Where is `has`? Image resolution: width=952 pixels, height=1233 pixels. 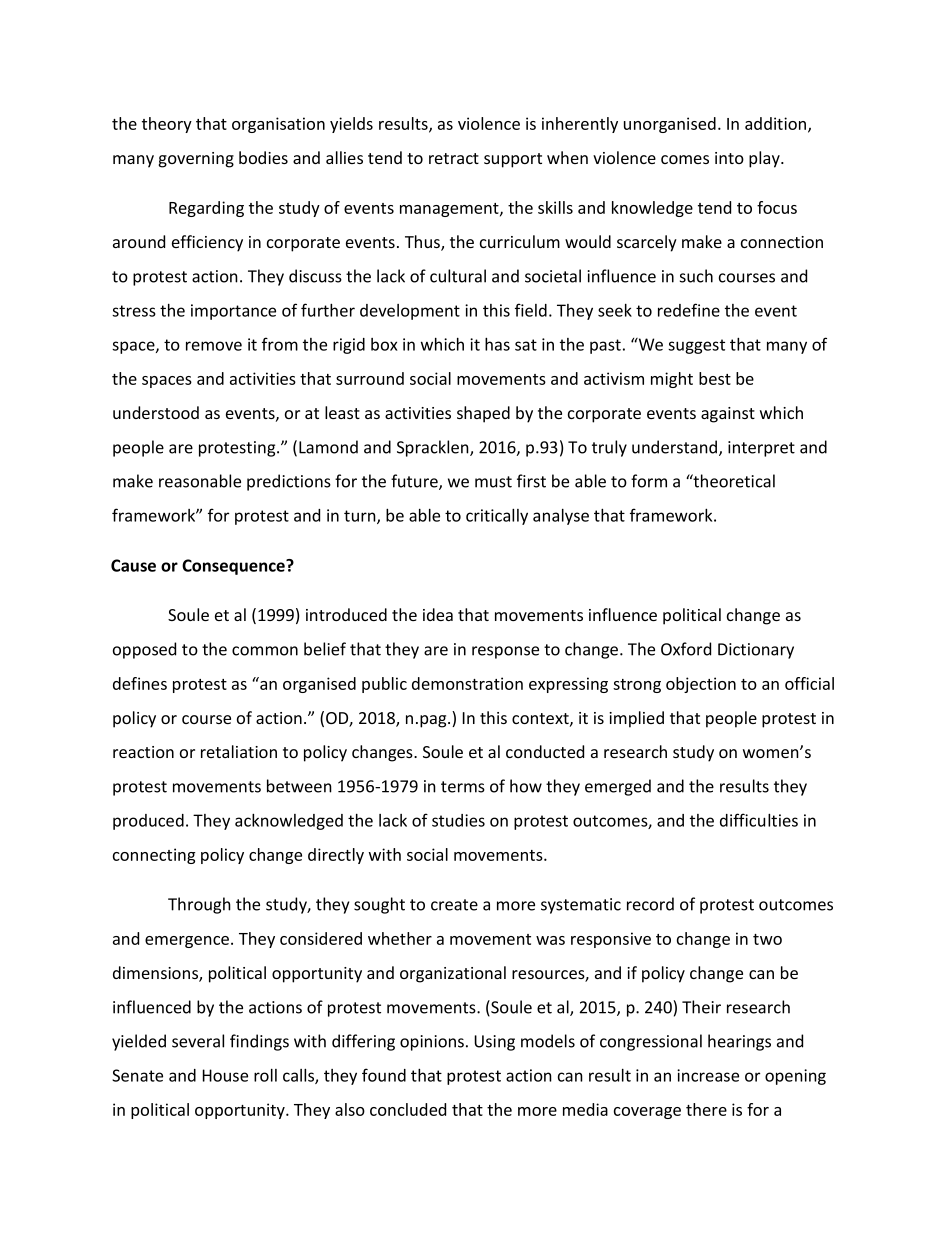
has is located at coordinates (497, 344).
